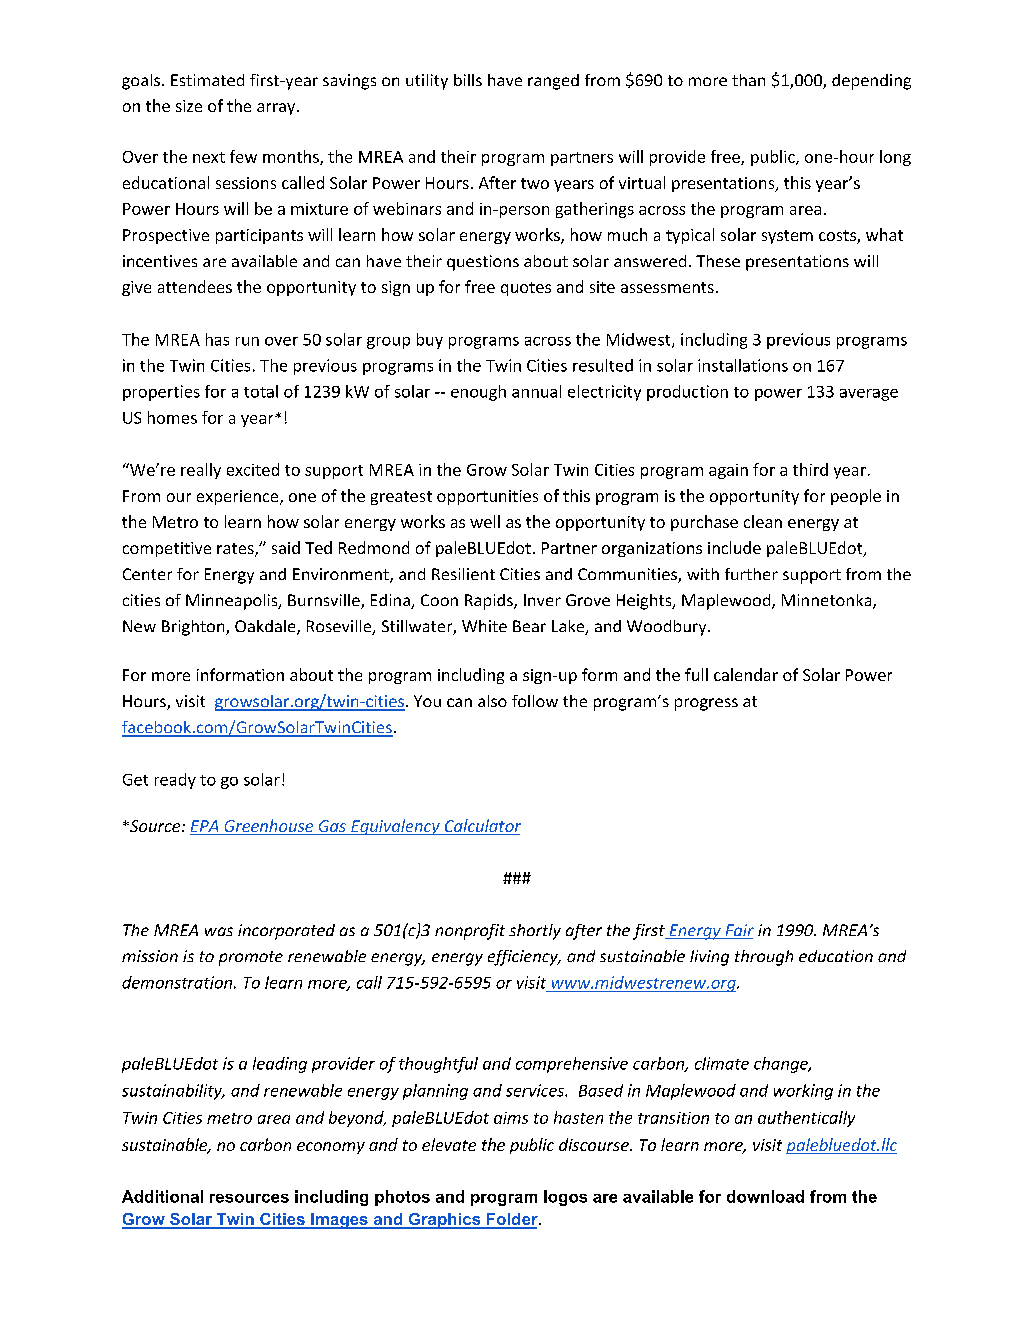 This image has width=1034, height=1338. What do you see at coordinates (162, 1196) in the image?
I see `Additional` at bounding box center [162, 1196].
